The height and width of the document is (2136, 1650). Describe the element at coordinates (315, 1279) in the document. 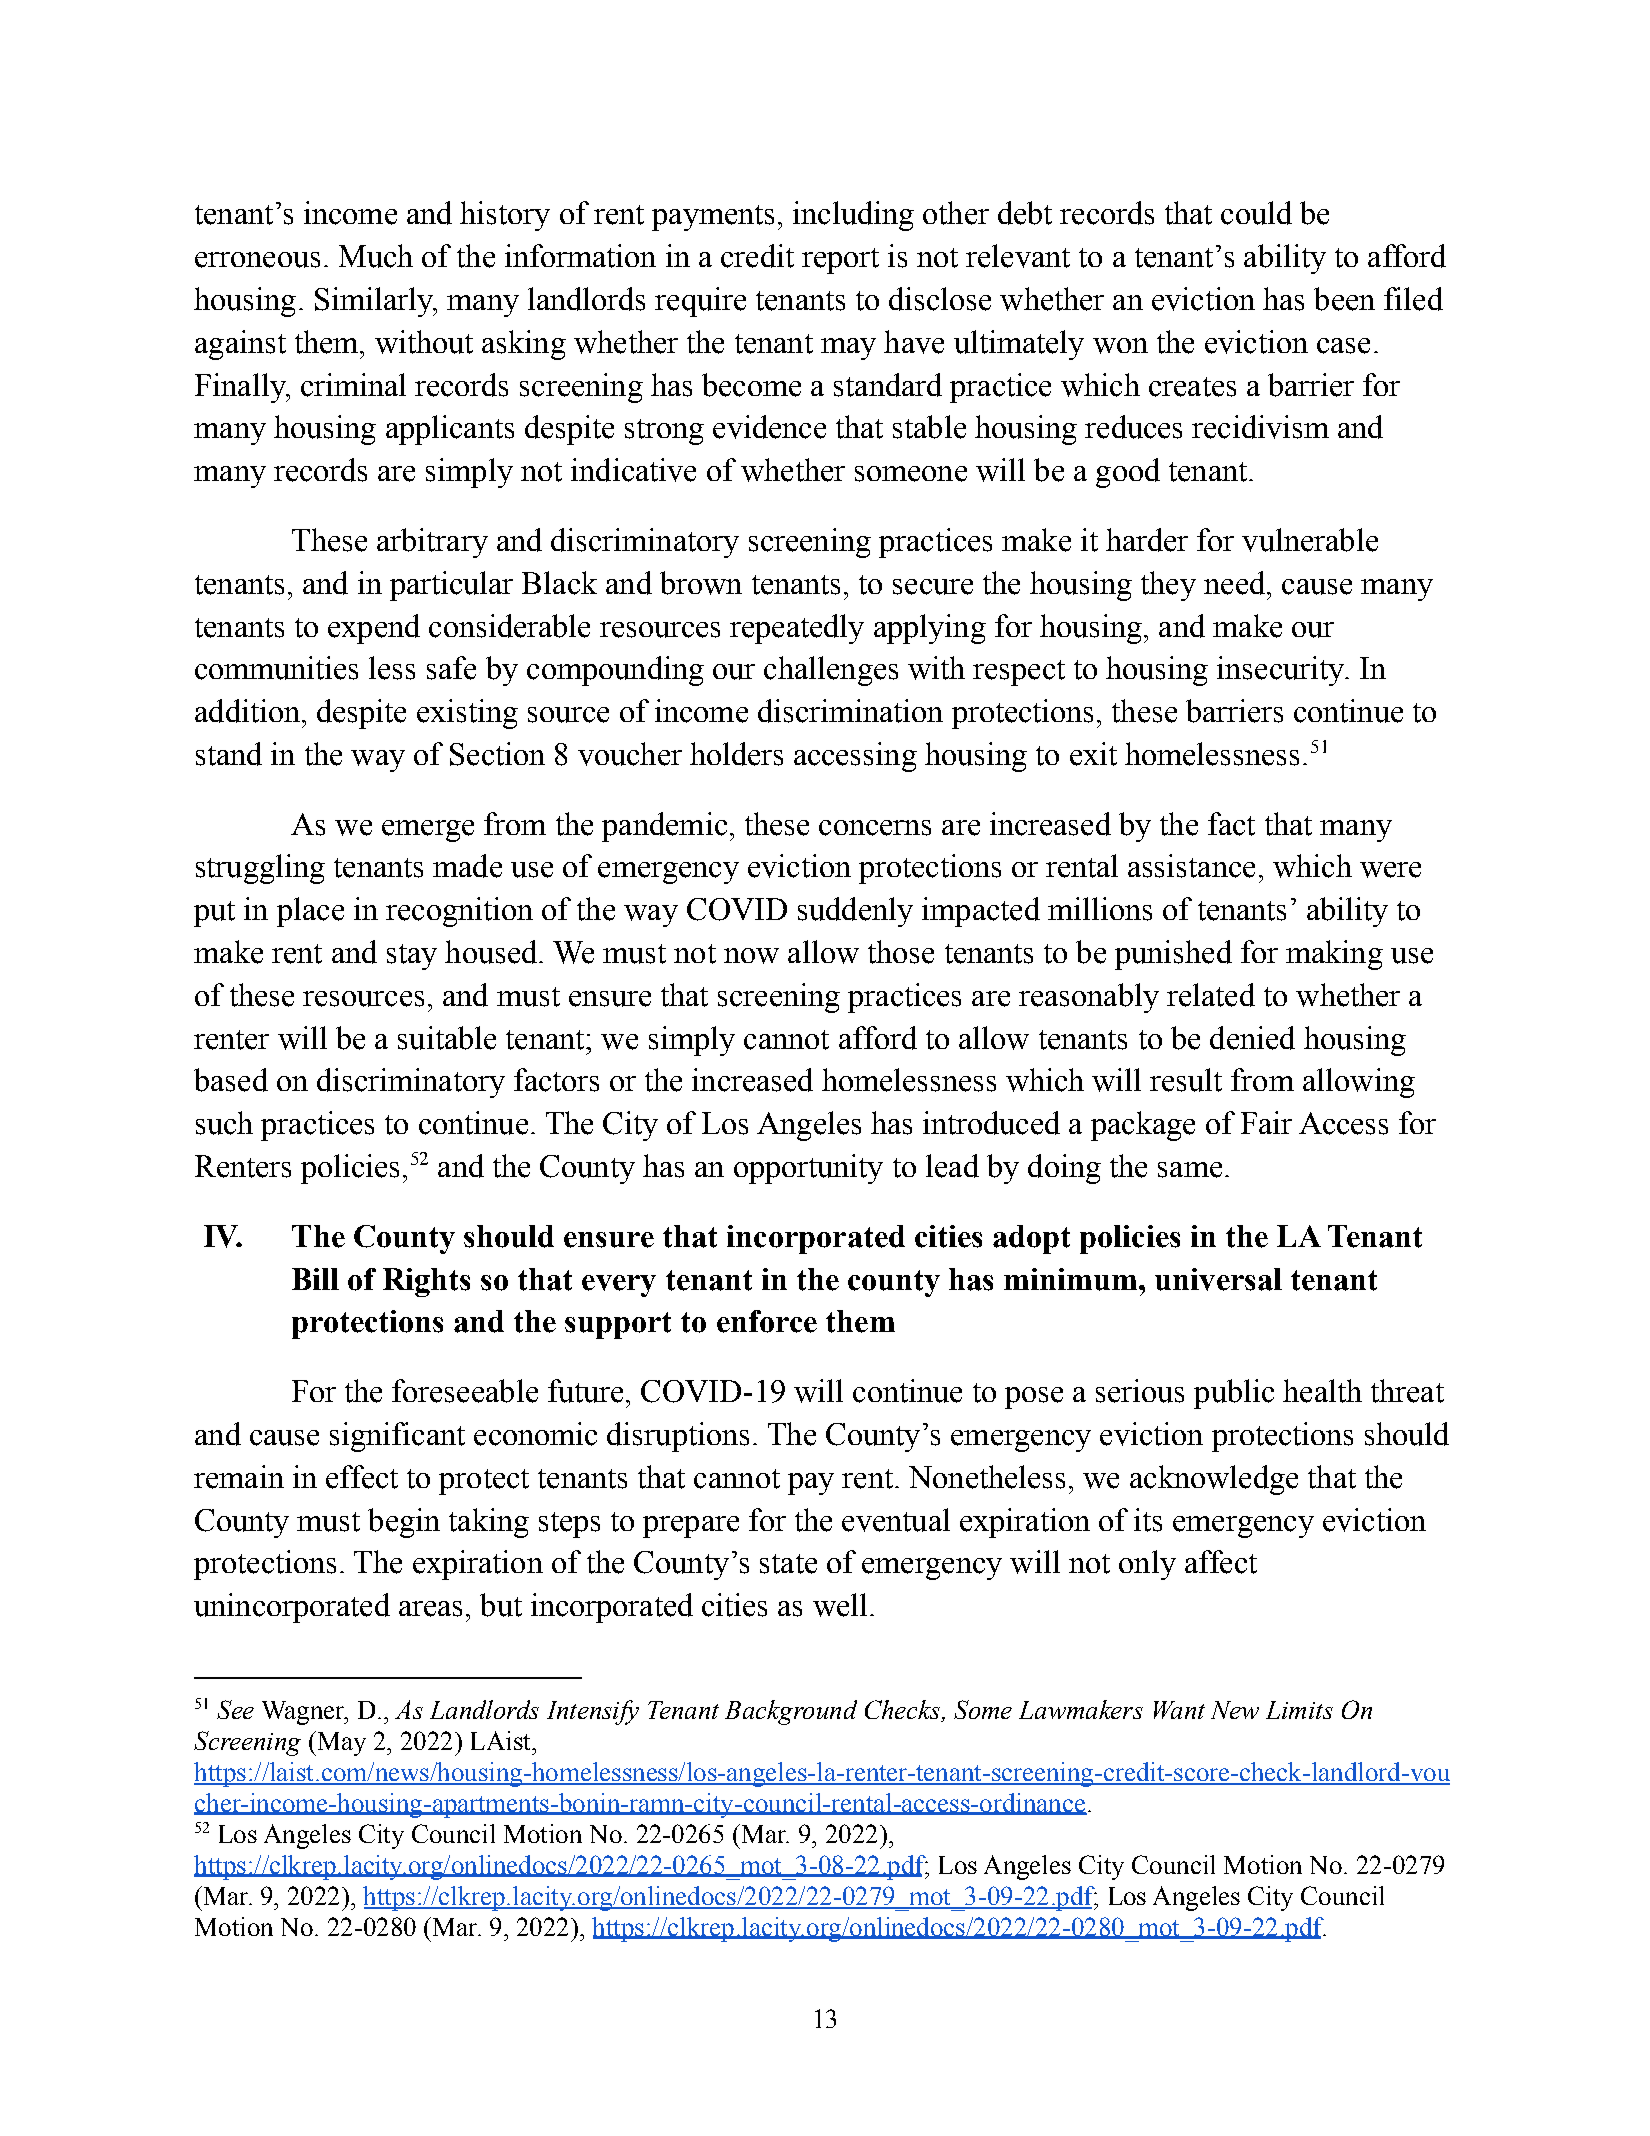

I see `Bill` at that location.
